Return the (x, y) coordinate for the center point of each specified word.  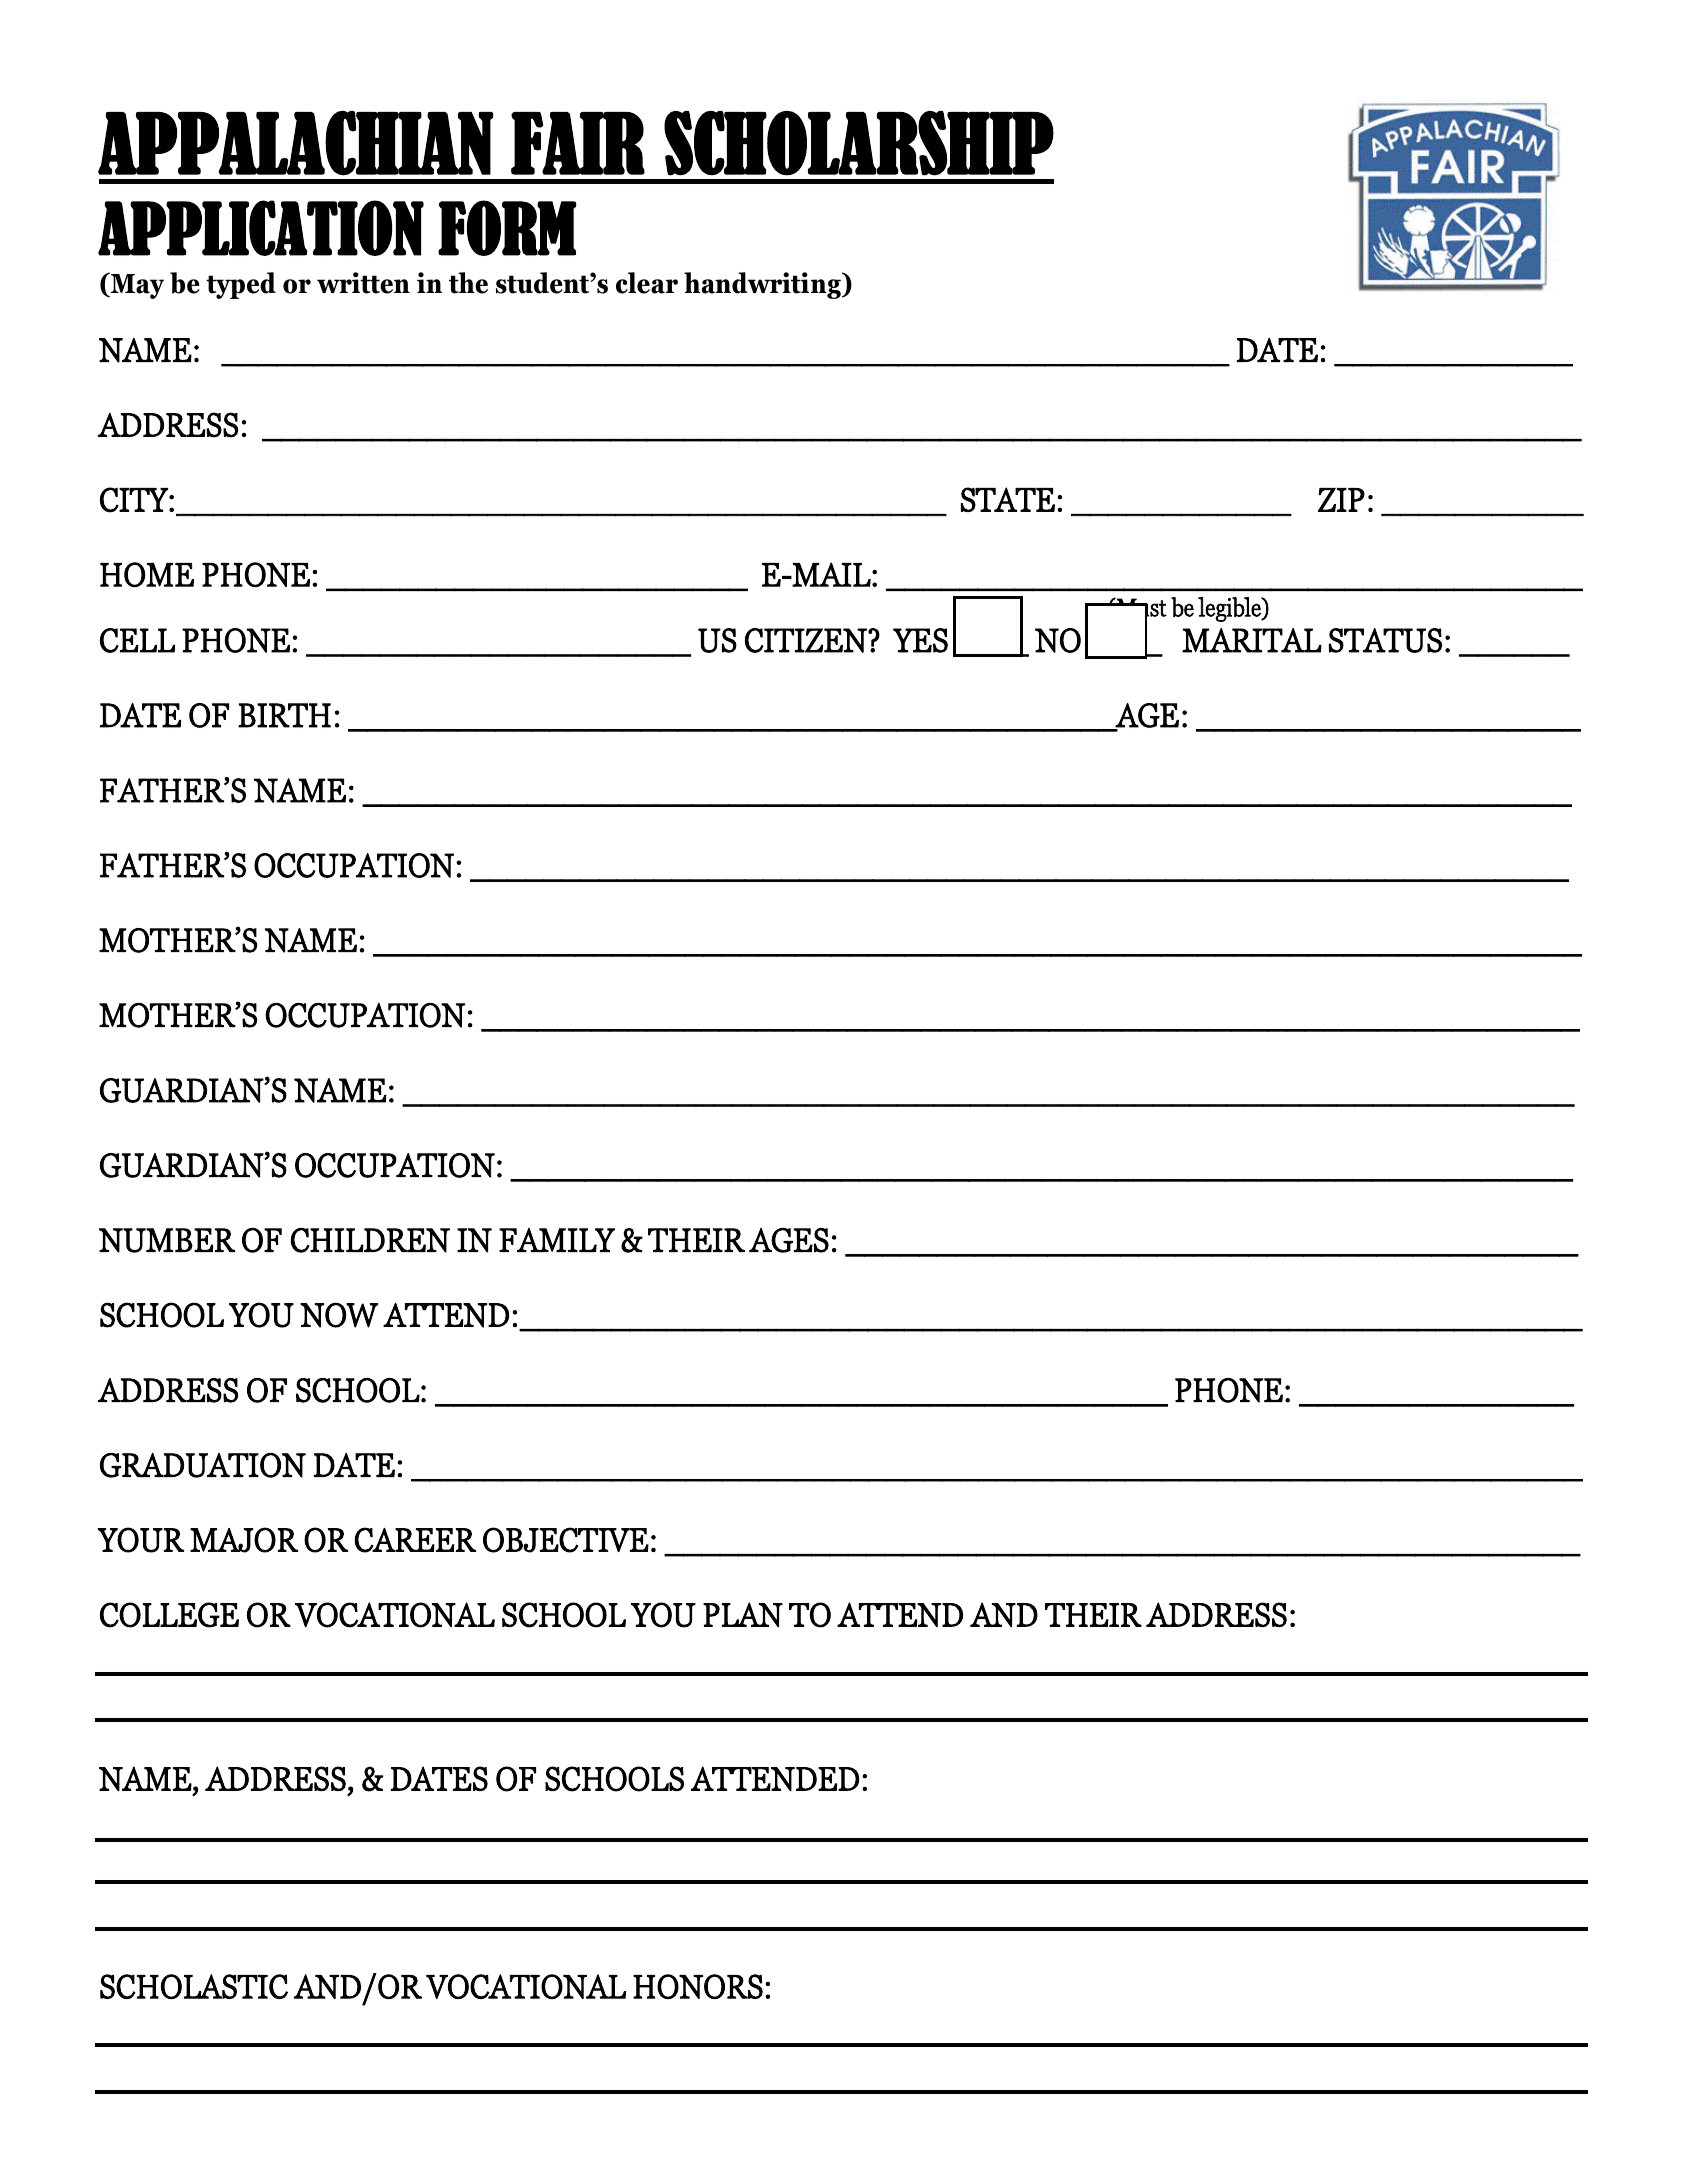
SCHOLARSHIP (859, 143)
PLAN (743, 1614)
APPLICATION (261, 228)
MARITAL (1252, 640)
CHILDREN (370, 1240)
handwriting (763, 285)
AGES (789, 1240)
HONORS (698, 1986)
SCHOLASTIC (194, 1986)
